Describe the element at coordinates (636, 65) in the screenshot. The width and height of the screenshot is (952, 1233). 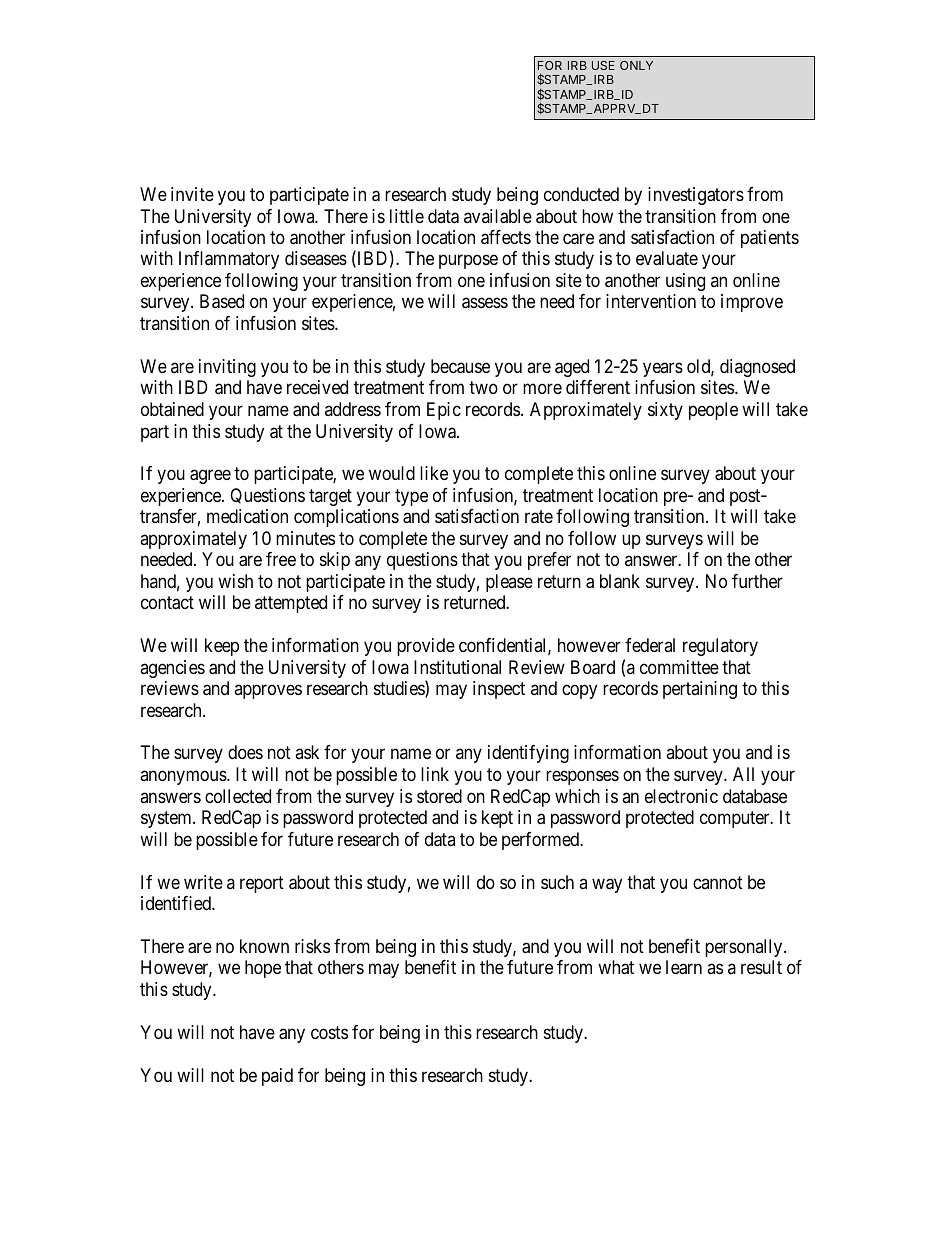
I see `ONLY` at that location.
